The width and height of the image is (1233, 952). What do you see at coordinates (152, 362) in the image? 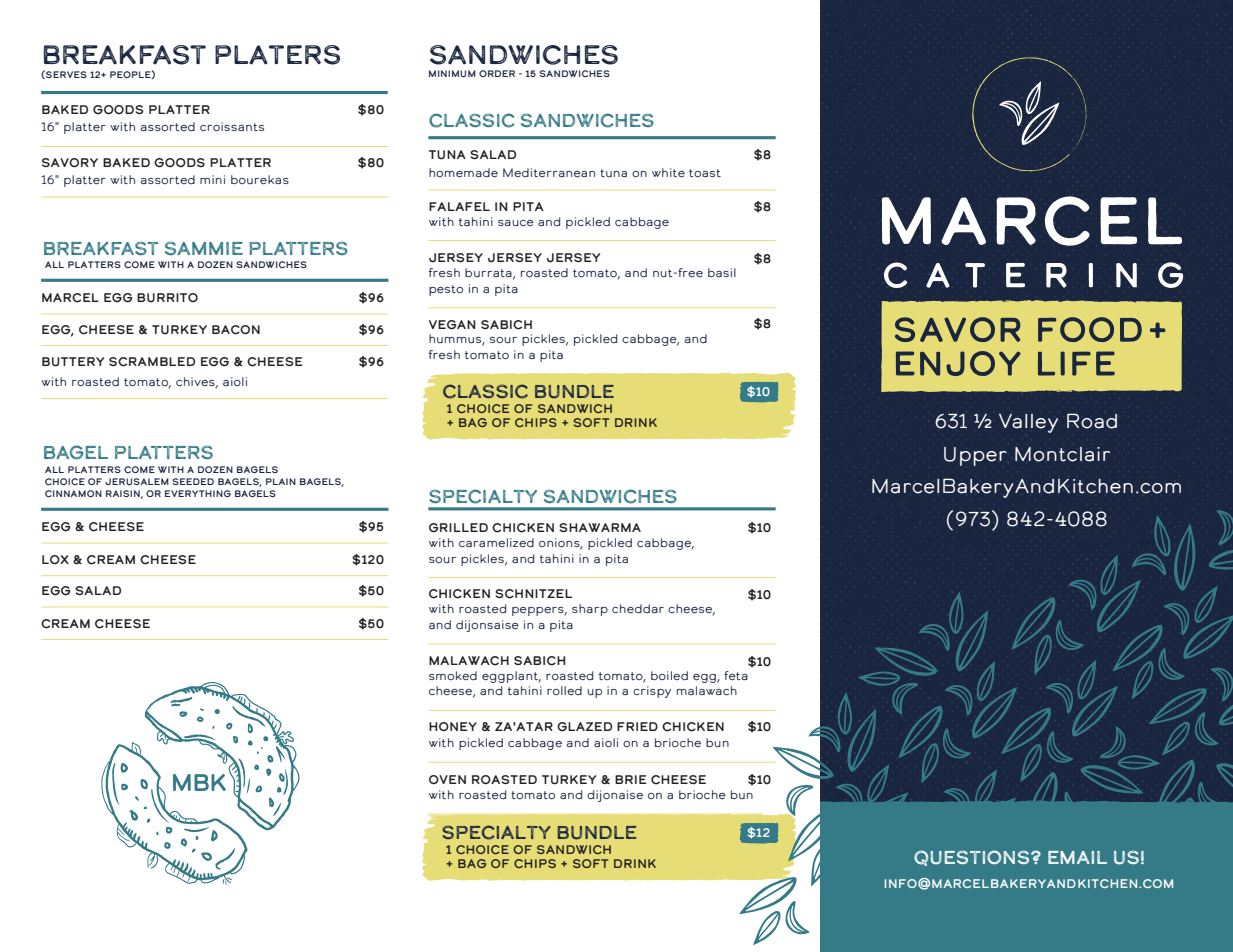
I see `Scrambled` at bounding box center [152, 362].
